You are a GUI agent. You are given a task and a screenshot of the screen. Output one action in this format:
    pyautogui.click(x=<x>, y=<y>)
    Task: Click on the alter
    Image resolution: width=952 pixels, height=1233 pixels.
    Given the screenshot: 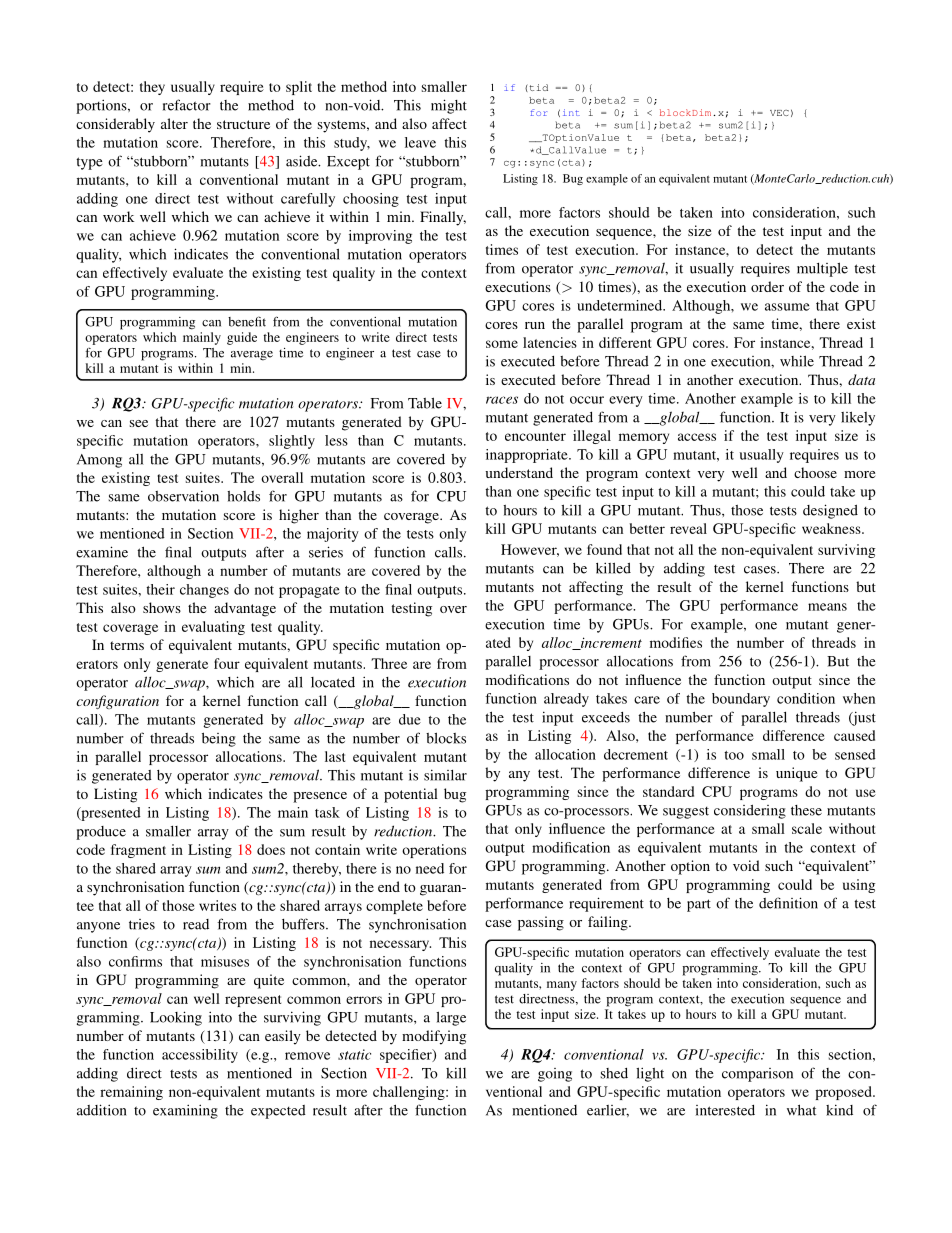 What is the action you would take?
    pyautogui.click(x=174, y=123)
